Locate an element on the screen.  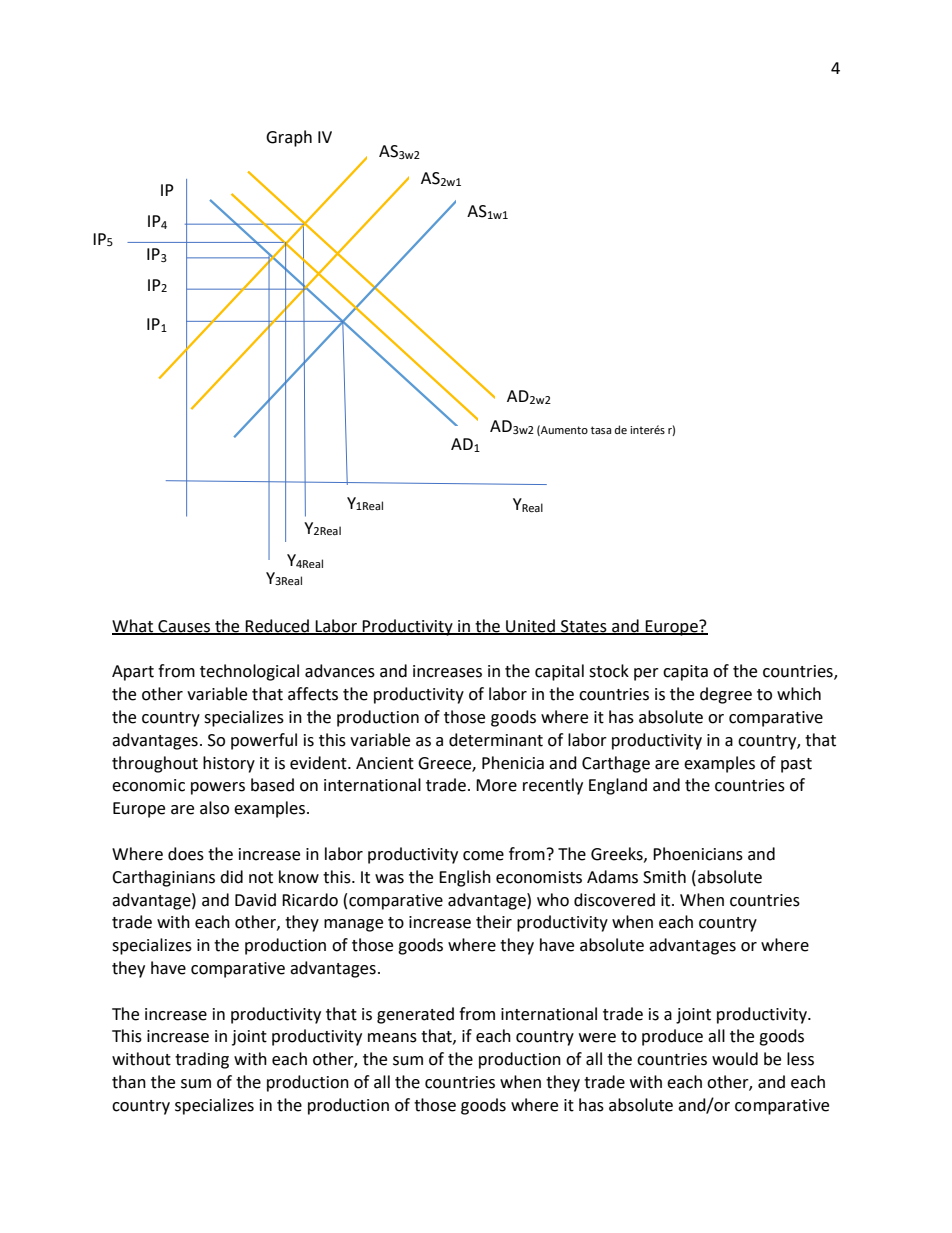
tasa is located at coordinates (601, 430).
